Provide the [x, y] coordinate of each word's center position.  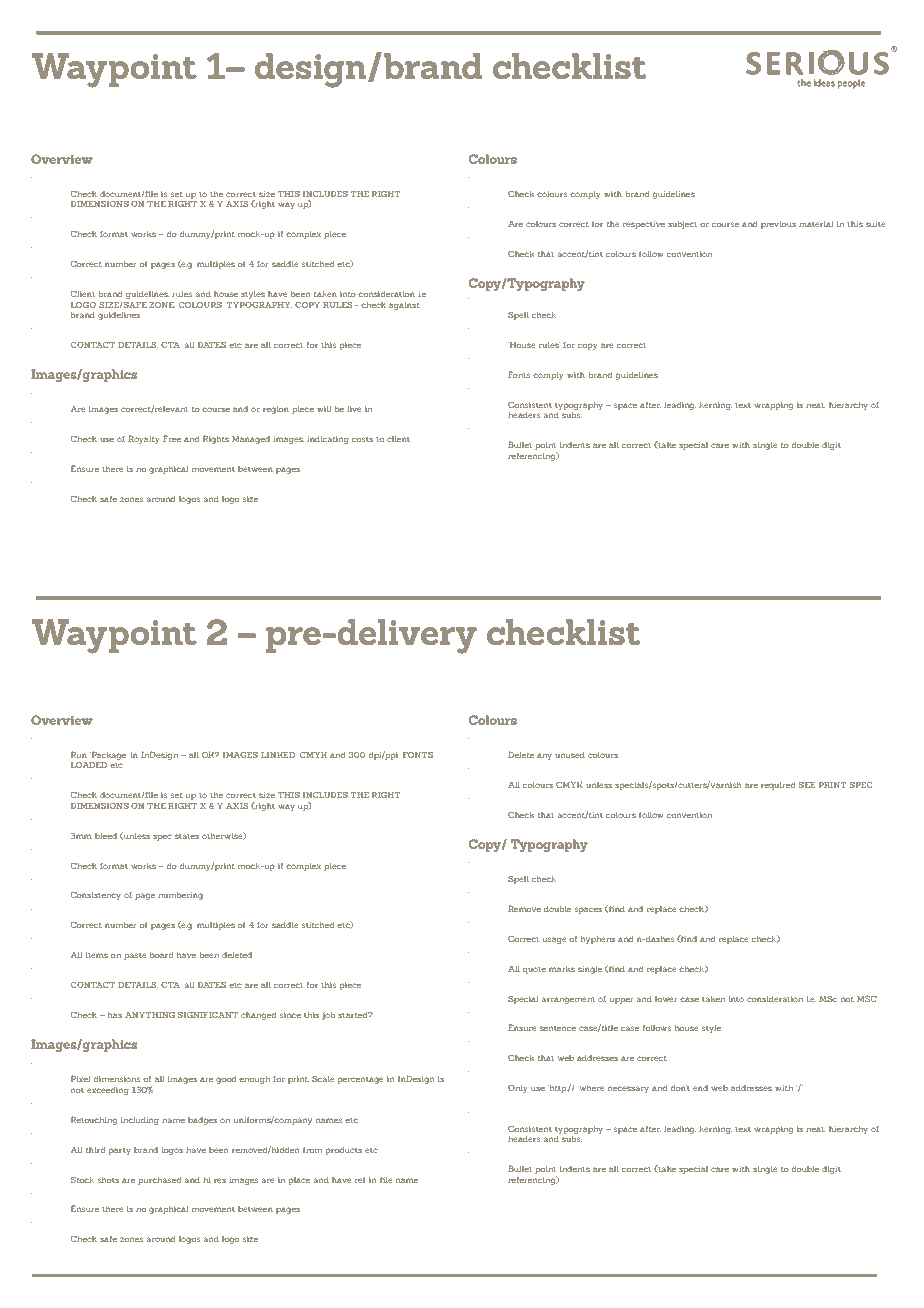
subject [682, 224]
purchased [159, 1181]
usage [555, 940]
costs [362, 439]
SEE [807, 785]
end [700, 1088]
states [187, 836]
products [344, 1151]
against [404, 306]
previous [778, 225]
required [778, 786]
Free [172, 438]
